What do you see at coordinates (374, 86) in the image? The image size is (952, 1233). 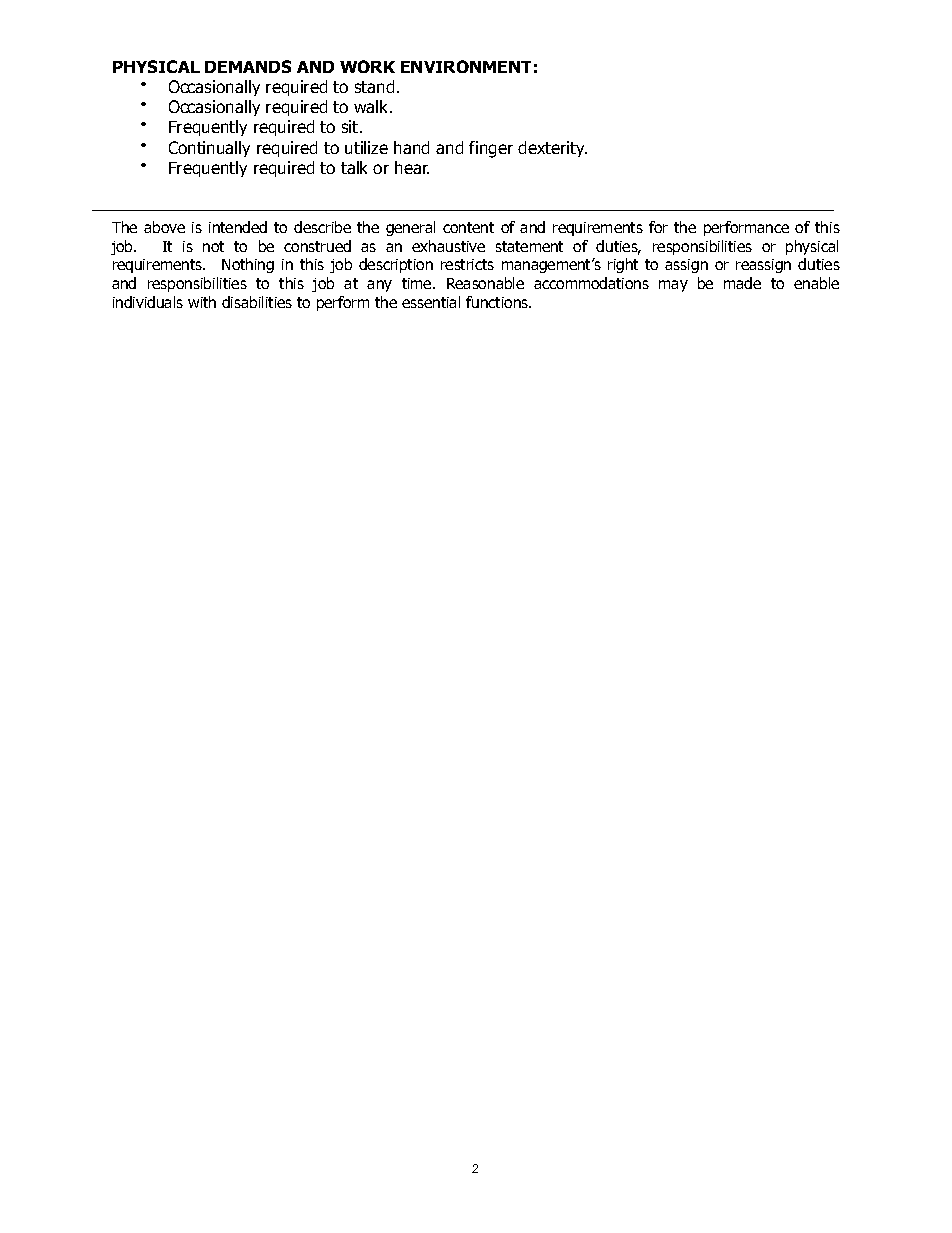 I see `stand` at bounding box center [374, 86].
